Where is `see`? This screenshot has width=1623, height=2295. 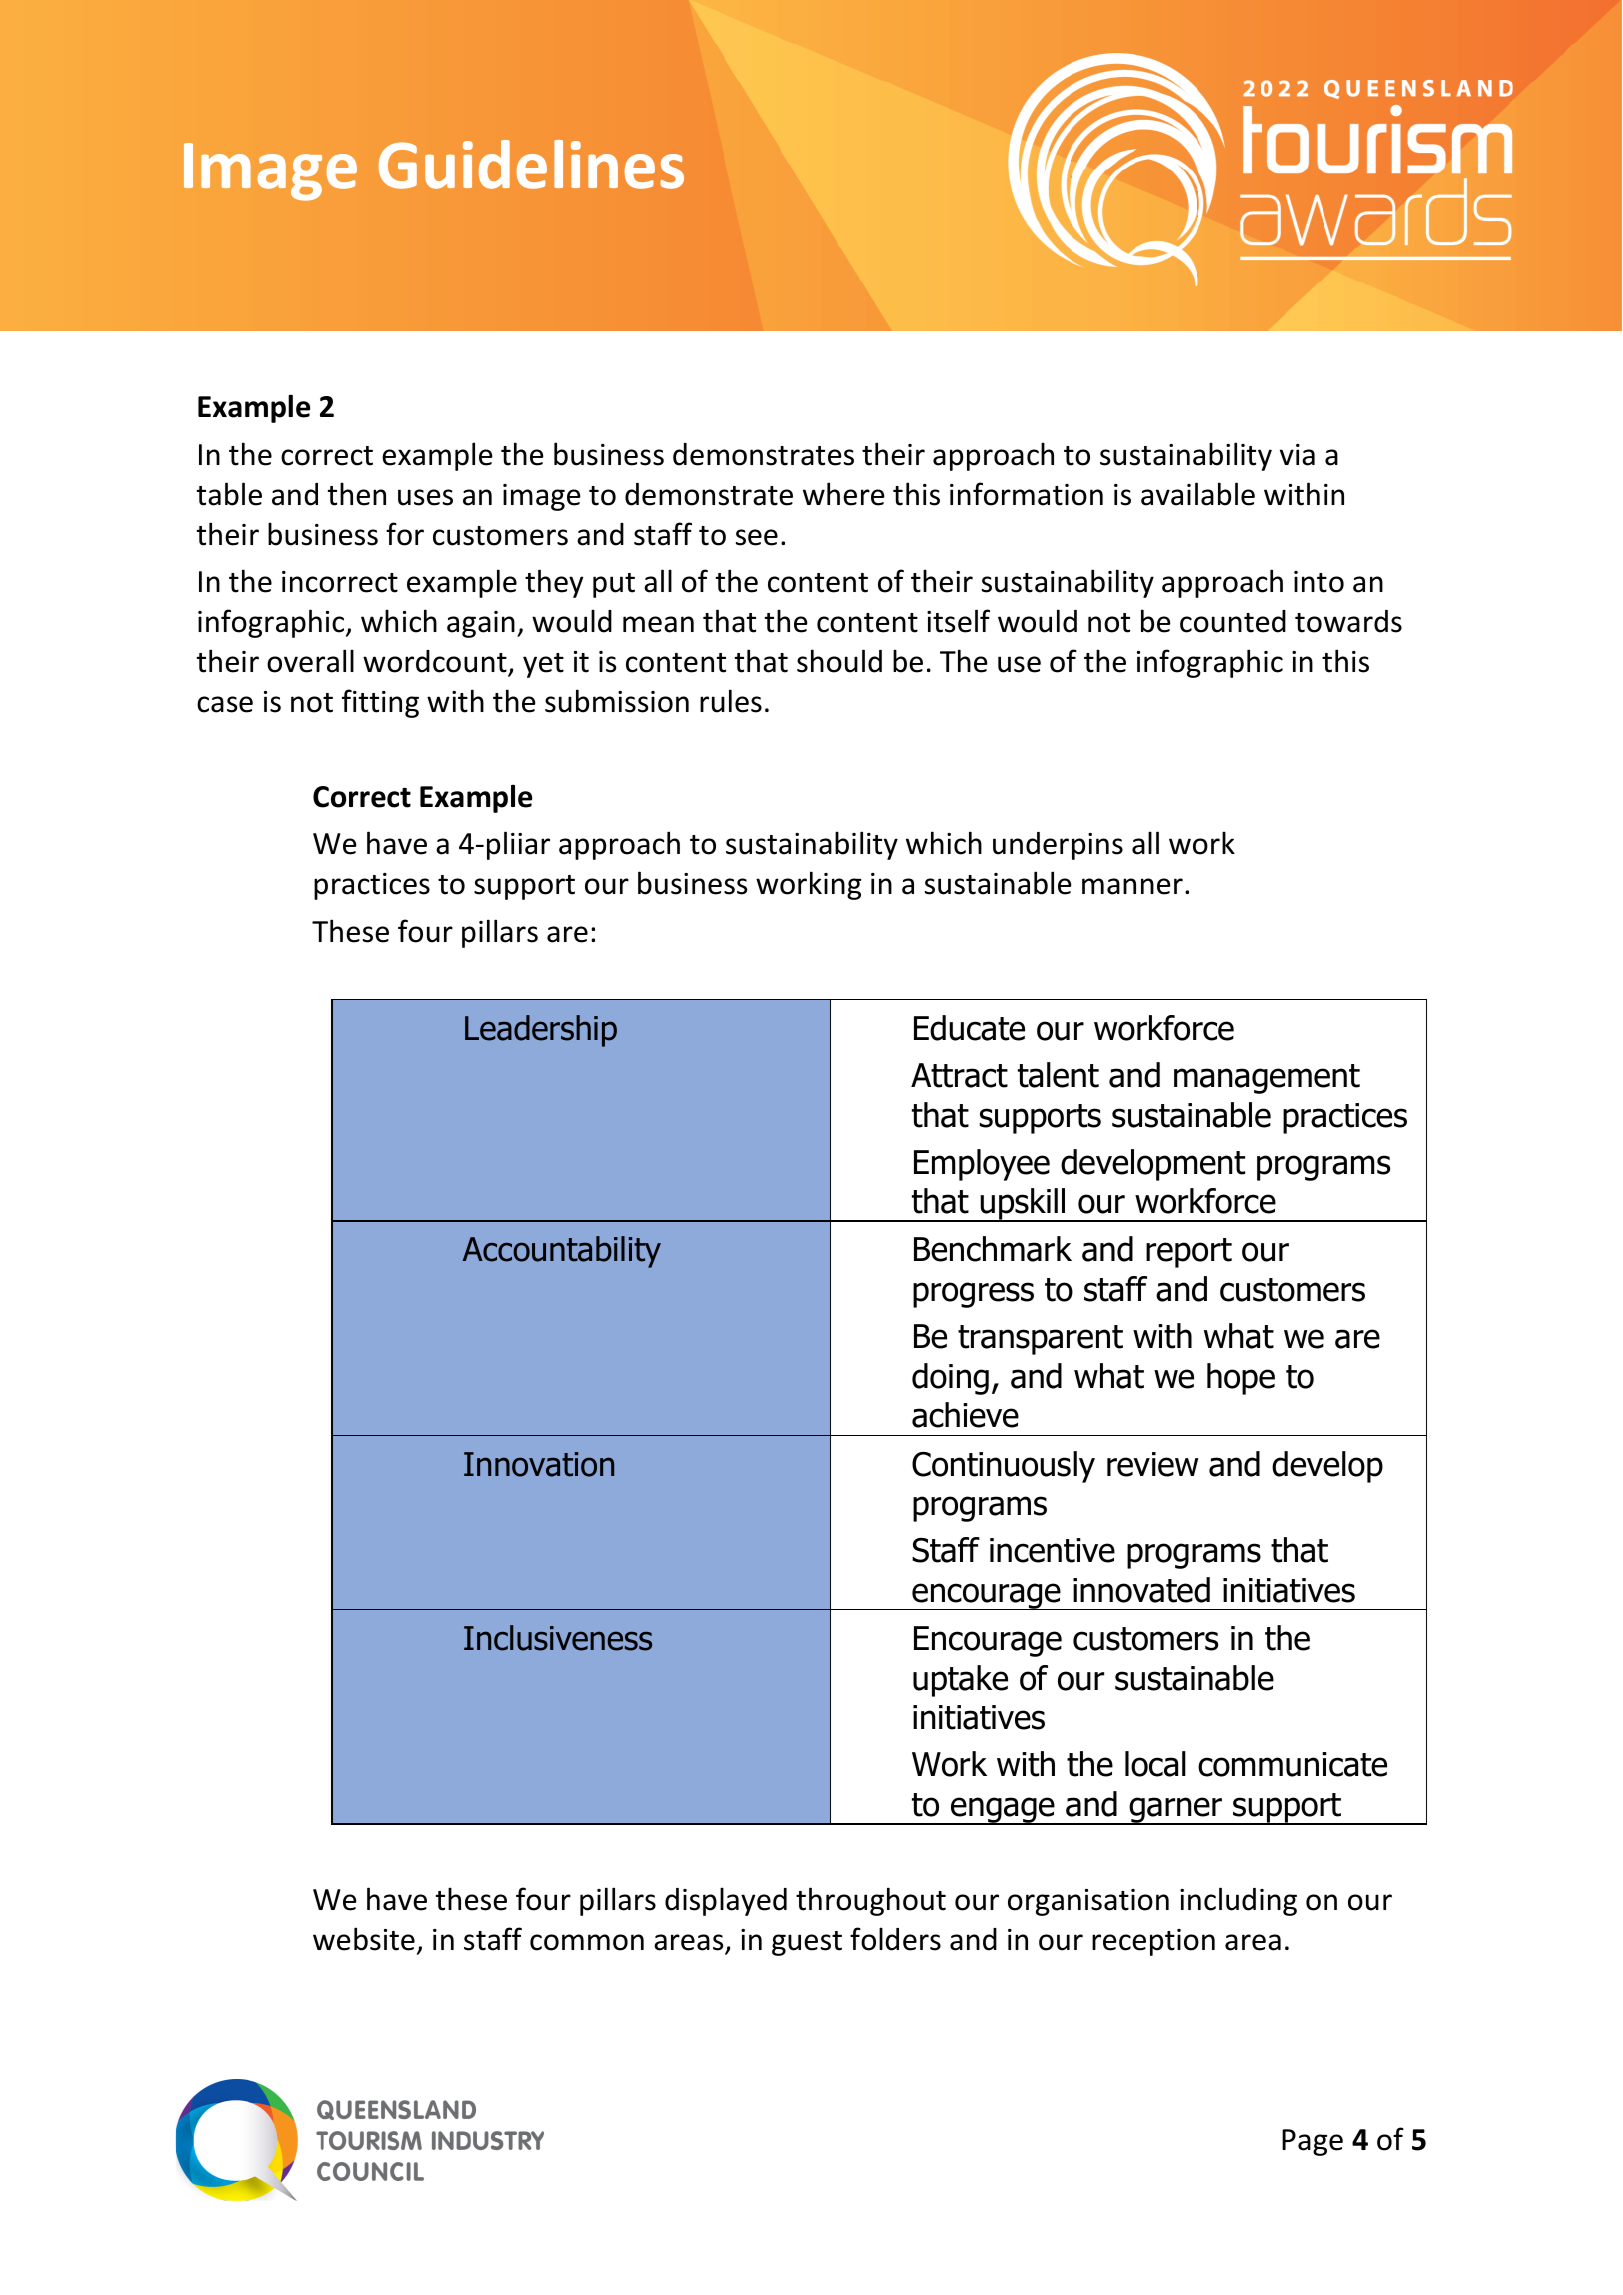
see is located at coordinates (757, 537).
